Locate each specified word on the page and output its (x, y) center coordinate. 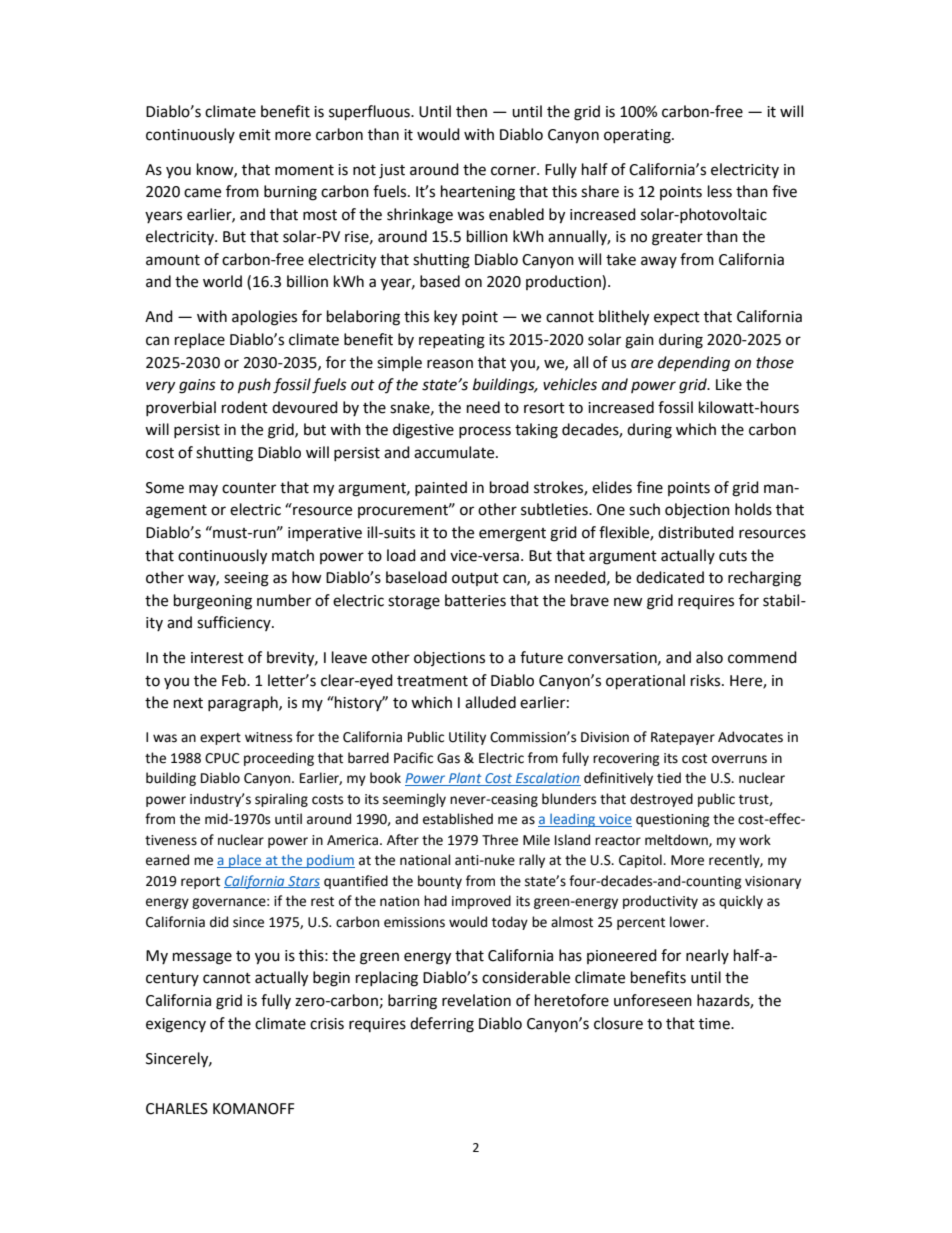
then (471, 111)
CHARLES (177, 1109)
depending (694, 364)
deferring (442, 1025)
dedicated (670, 577)
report (200, 883)
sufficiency (235, 623)
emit (255, 135)
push (254, 386)
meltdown (677, 840)
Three (500, 840)
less (720, 191)
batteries (475, 600)
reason (450, 364)
